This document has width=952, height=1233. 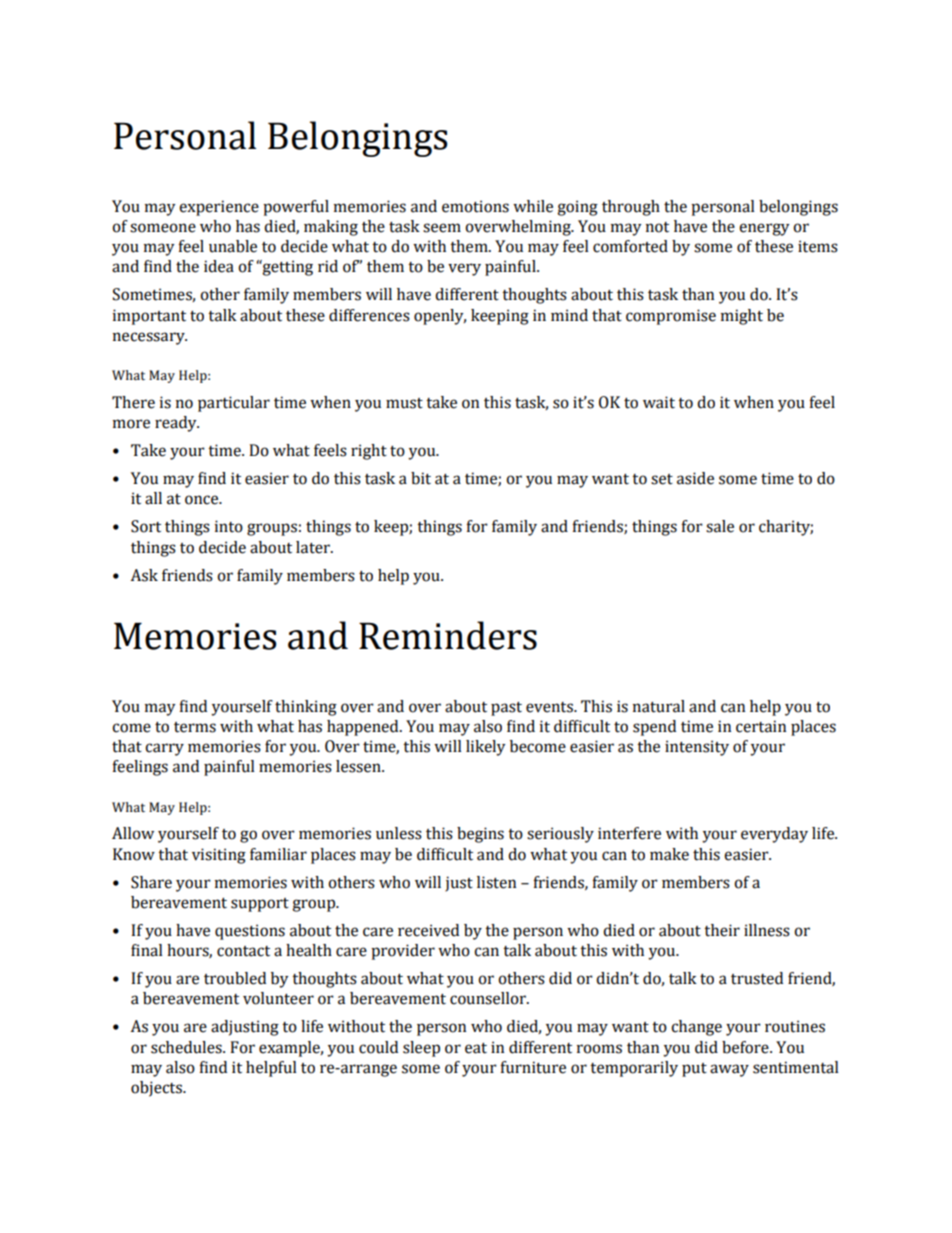 What do you see at coordinates (506, 709) in the document?
I see `past` at bounding box center [506, 709].
